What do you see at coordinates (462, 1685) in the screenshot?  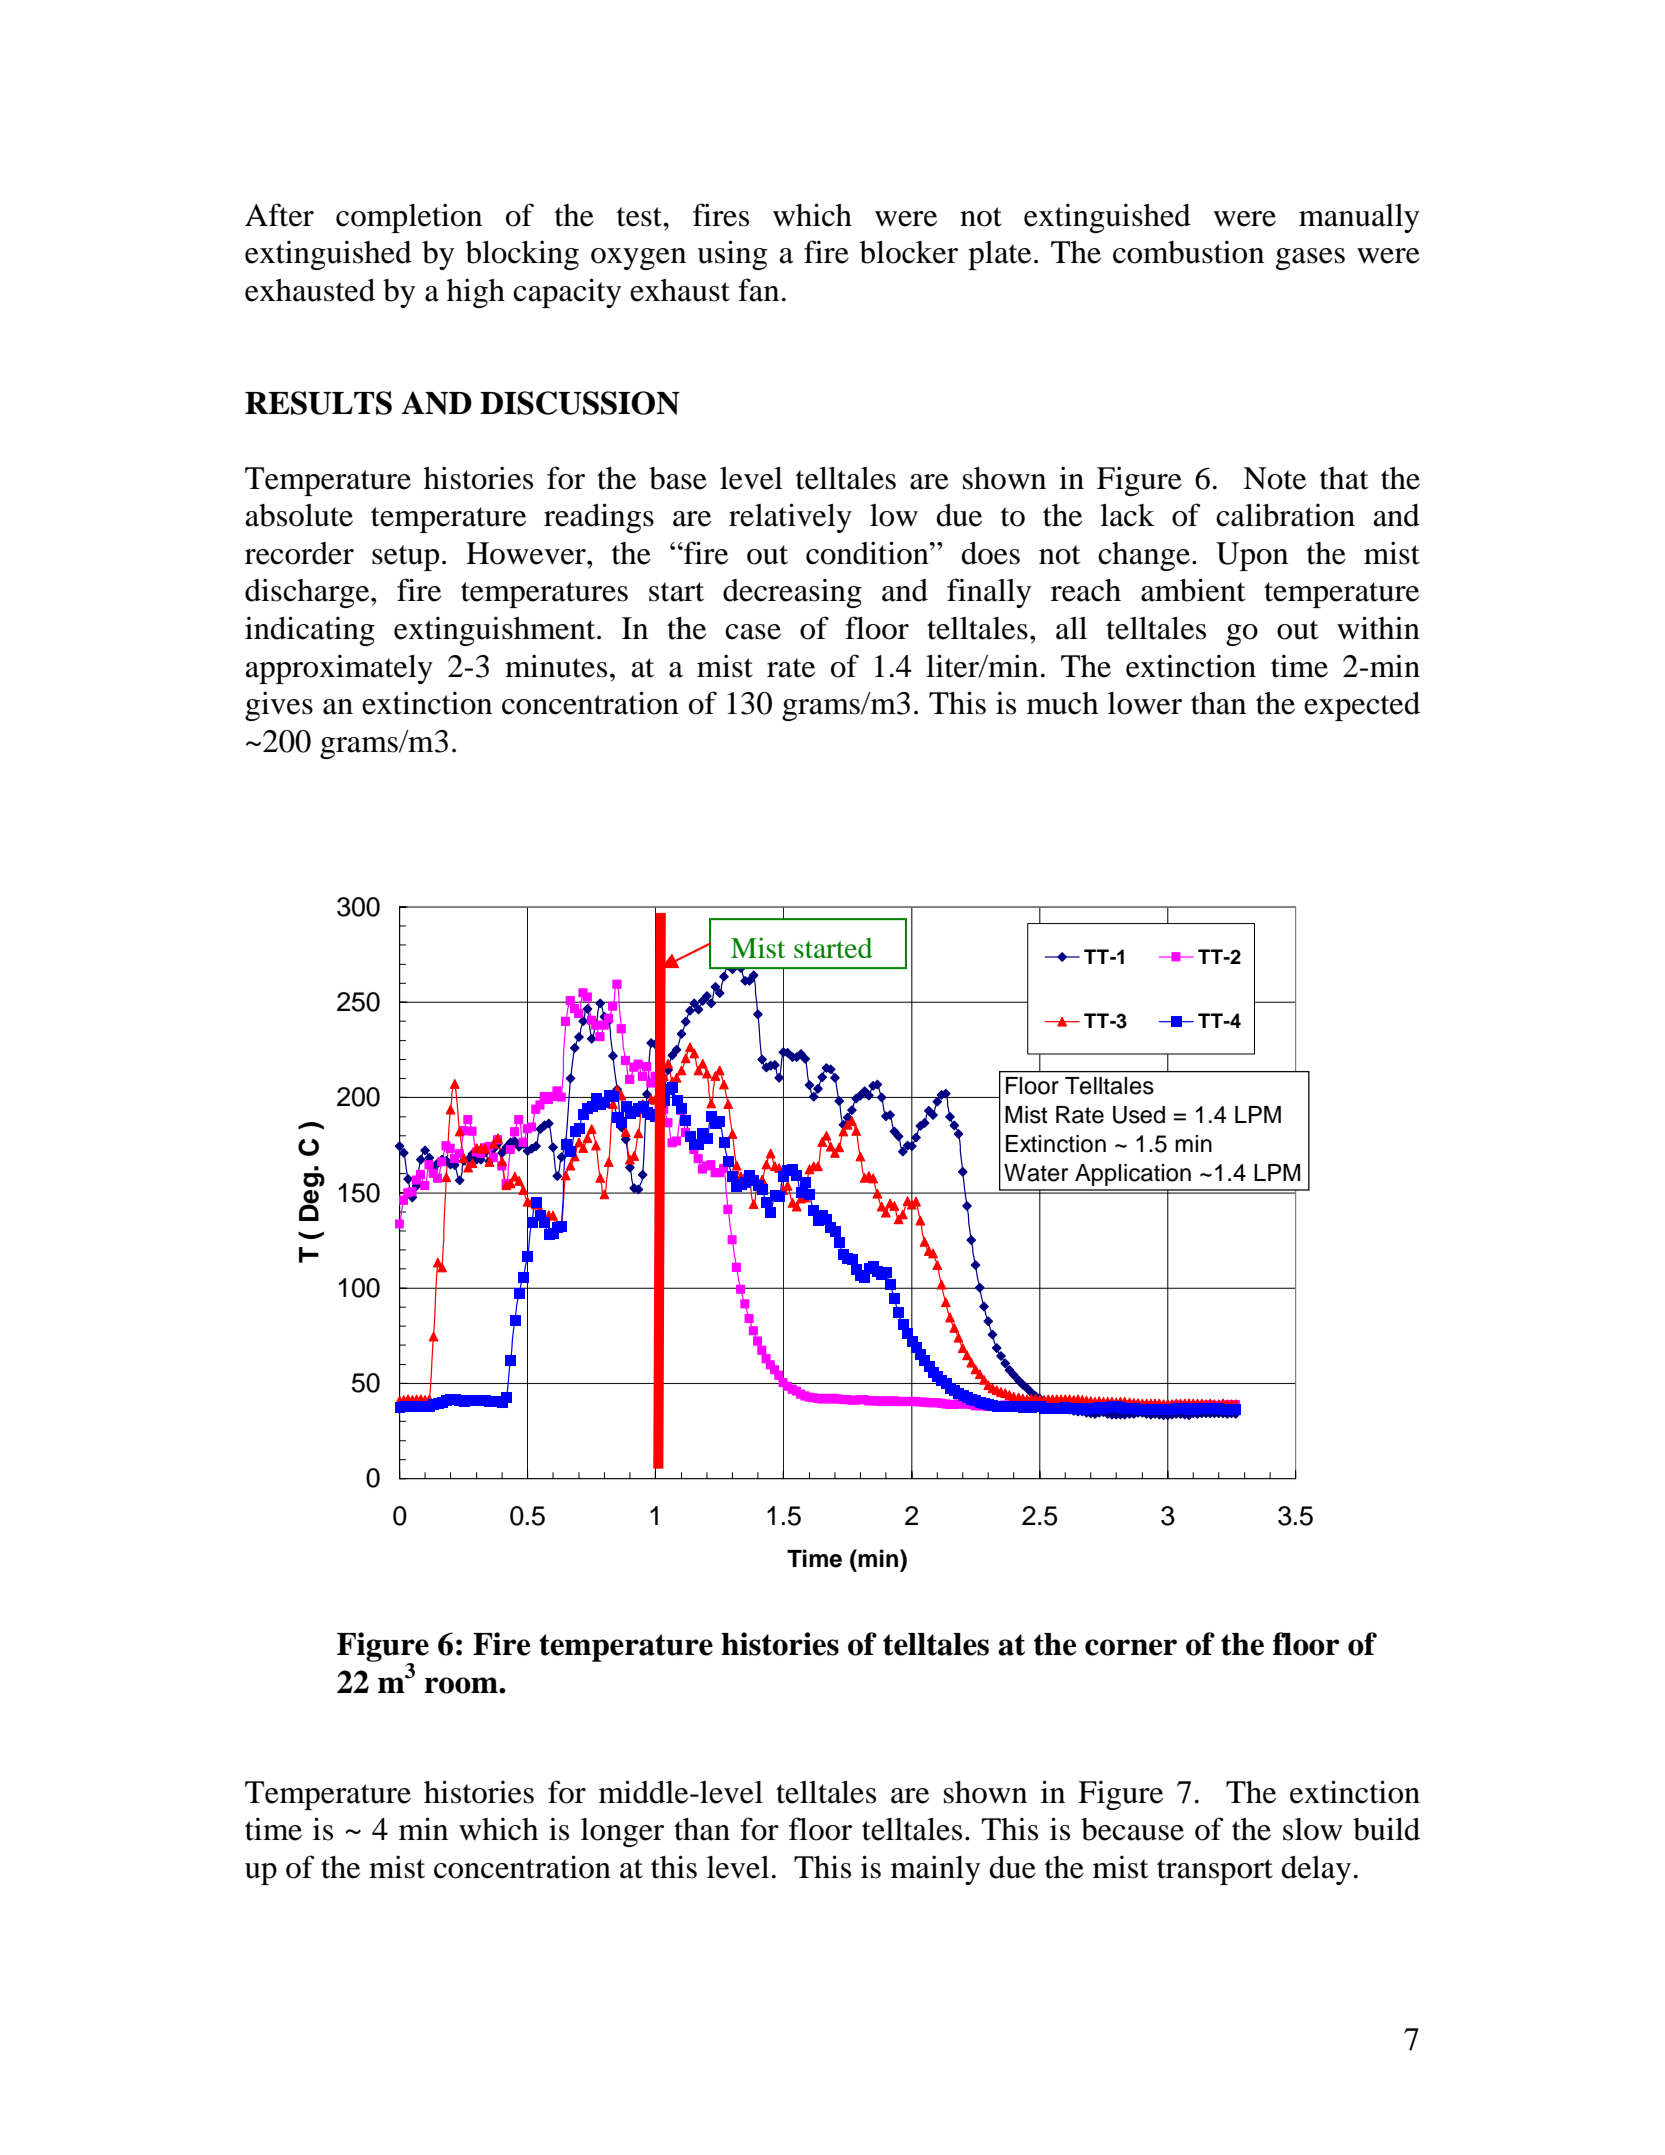 I see `room` at bounding box center [462, 1685].
